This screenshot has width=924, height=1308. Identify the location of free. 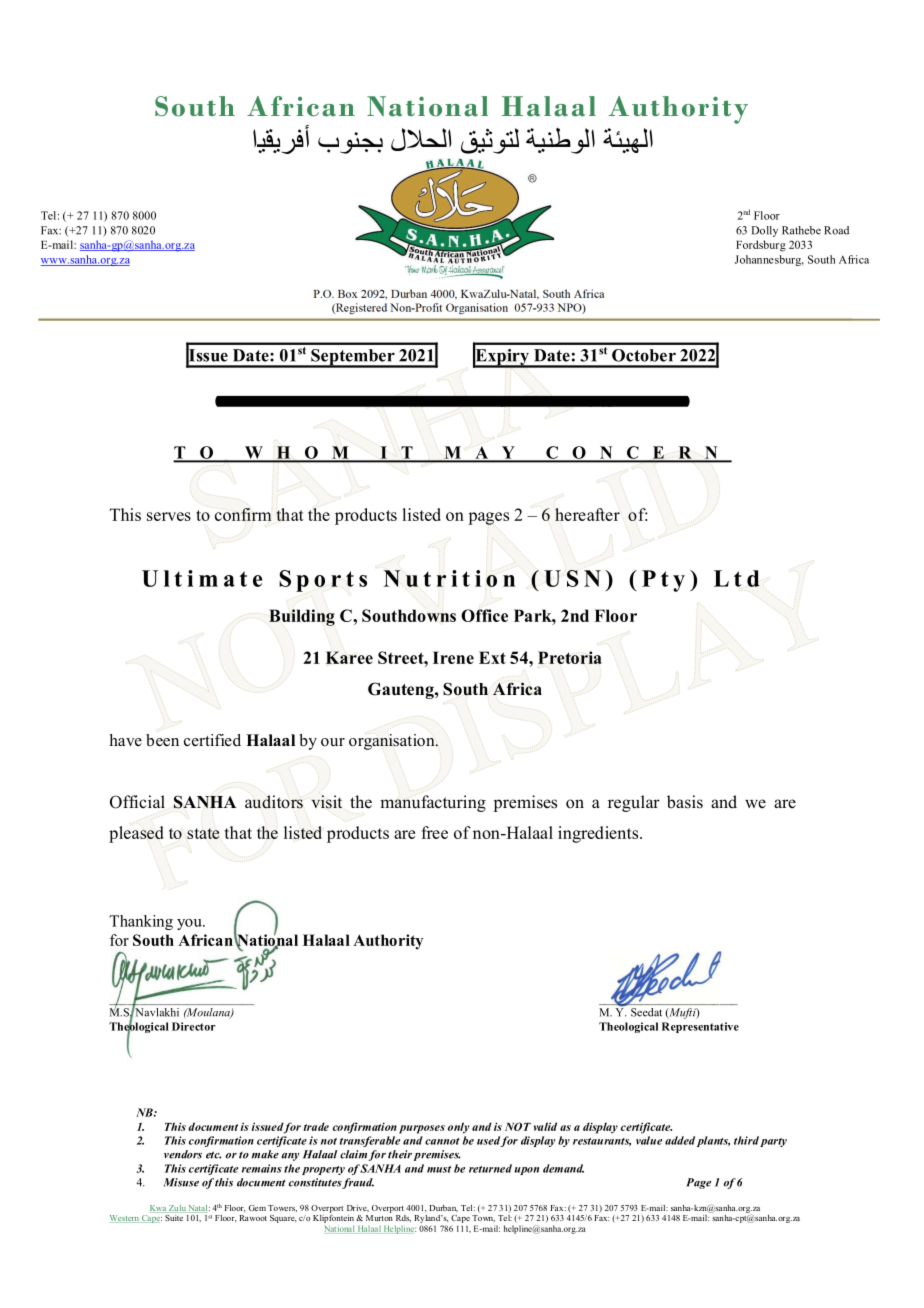
(434, 832).
